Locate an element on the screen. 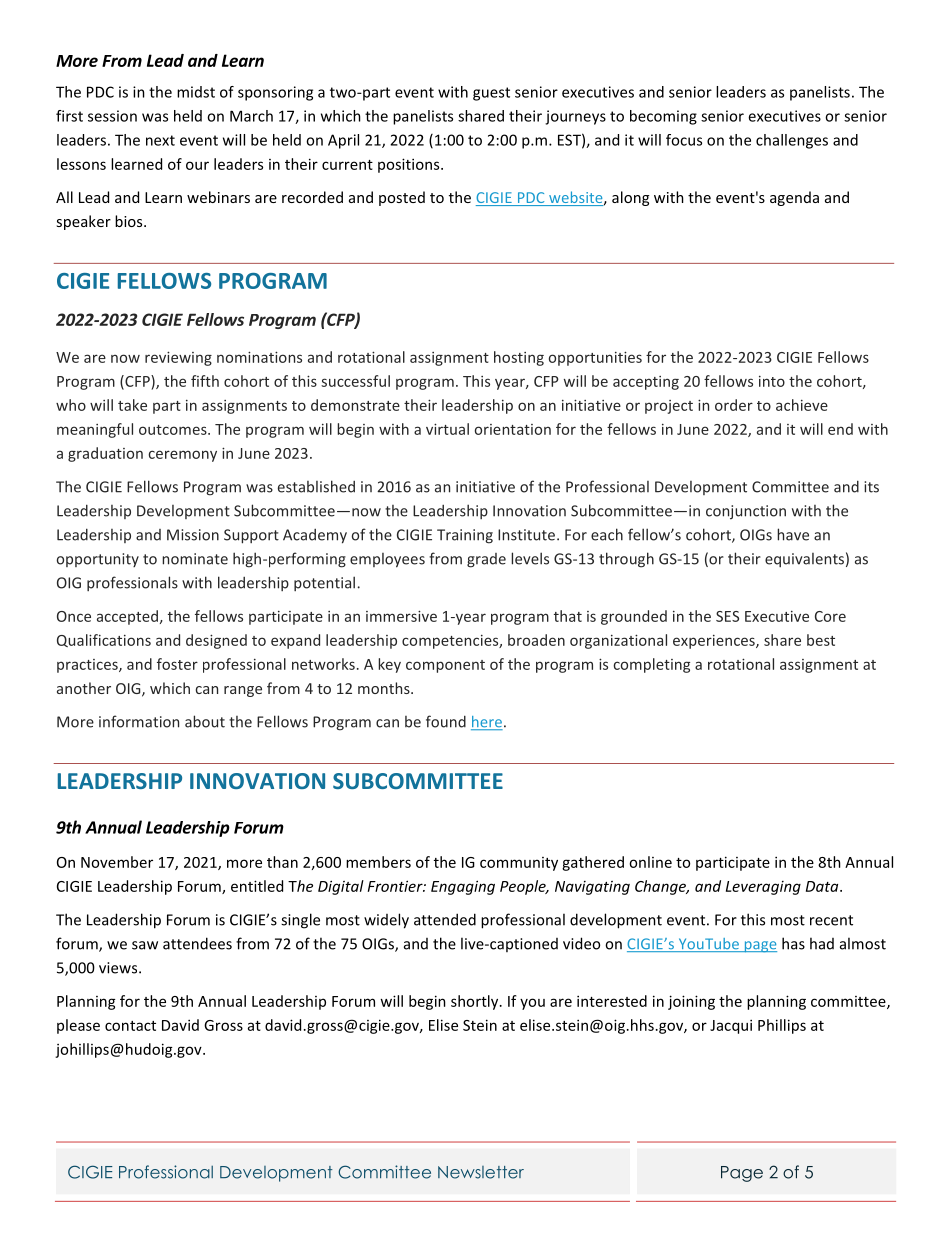 This screenshot has height=1233, width=952. hosting is located at coordinates (519, 358).
